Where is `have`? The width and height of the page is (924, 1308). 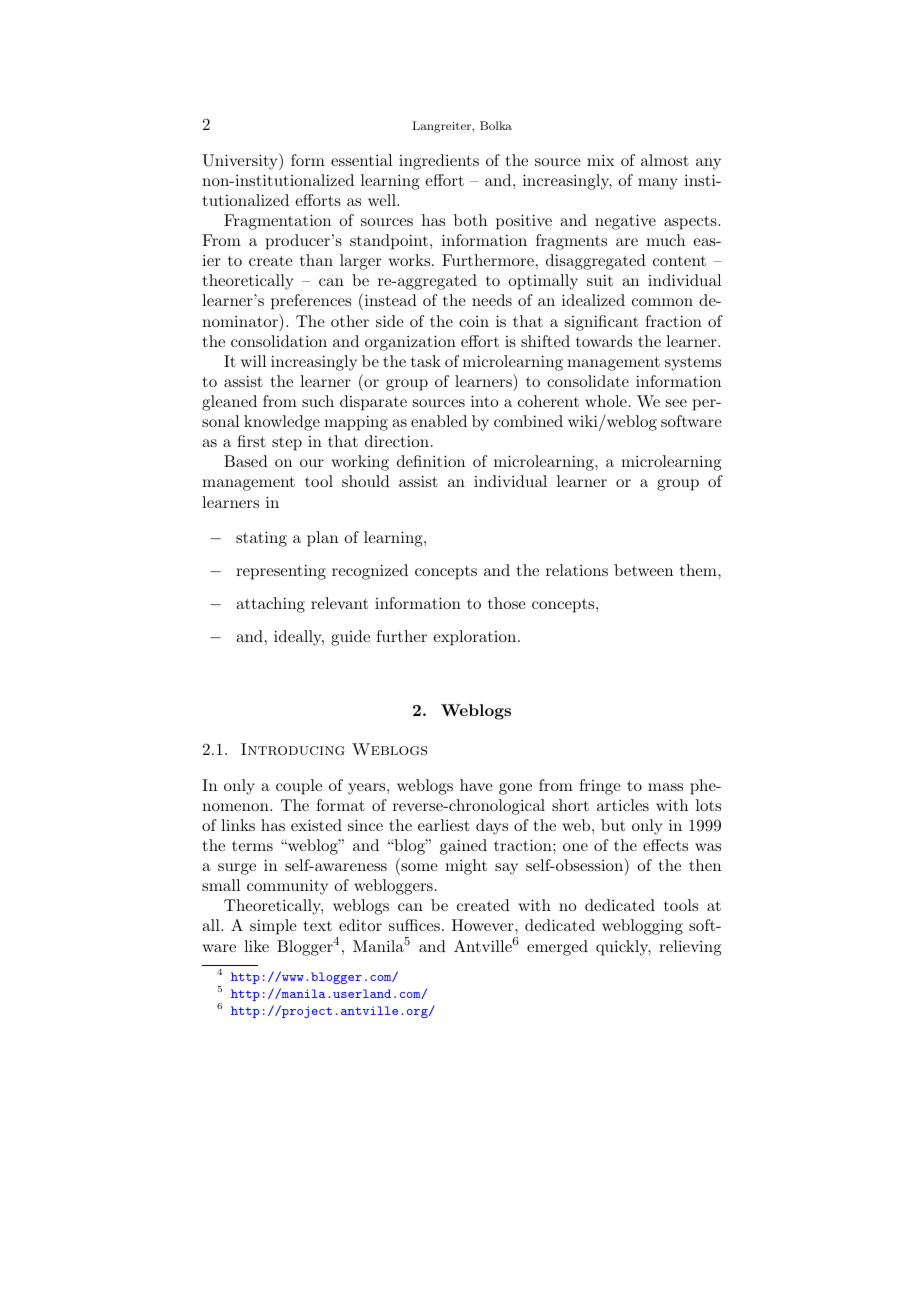 have is located at coordinates (476, 785).
